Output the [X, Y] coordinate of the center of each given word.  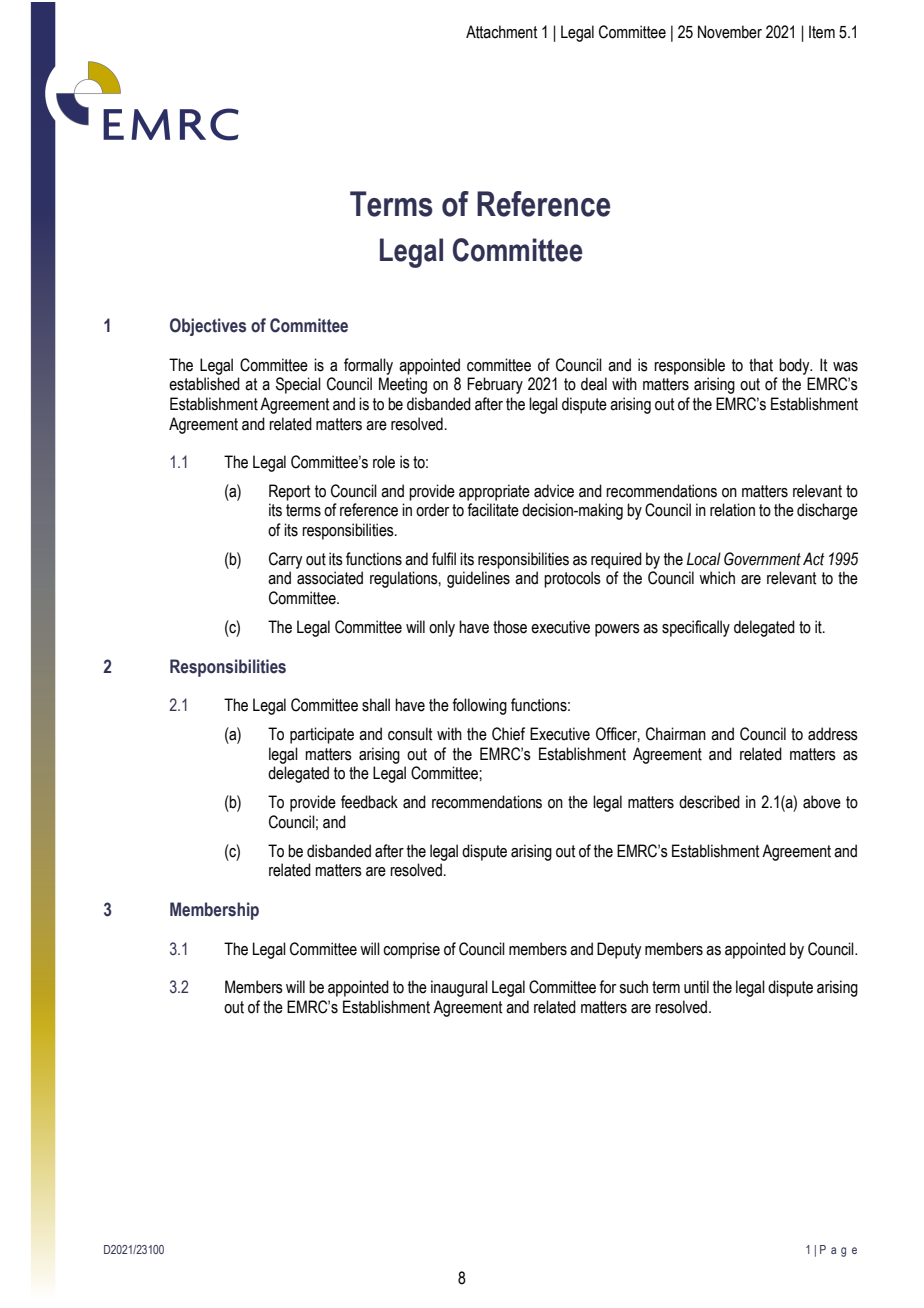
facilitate [493, 510]
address [833, 734]
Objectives [208, 327]
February [495, 385]
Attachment [501, 32]
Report [289, 492]
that [761, 365]
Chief [508, 734]
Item [822, 32]
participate [322, 735]
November [730, 32]
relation [732, 510]
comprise [411, 950]
